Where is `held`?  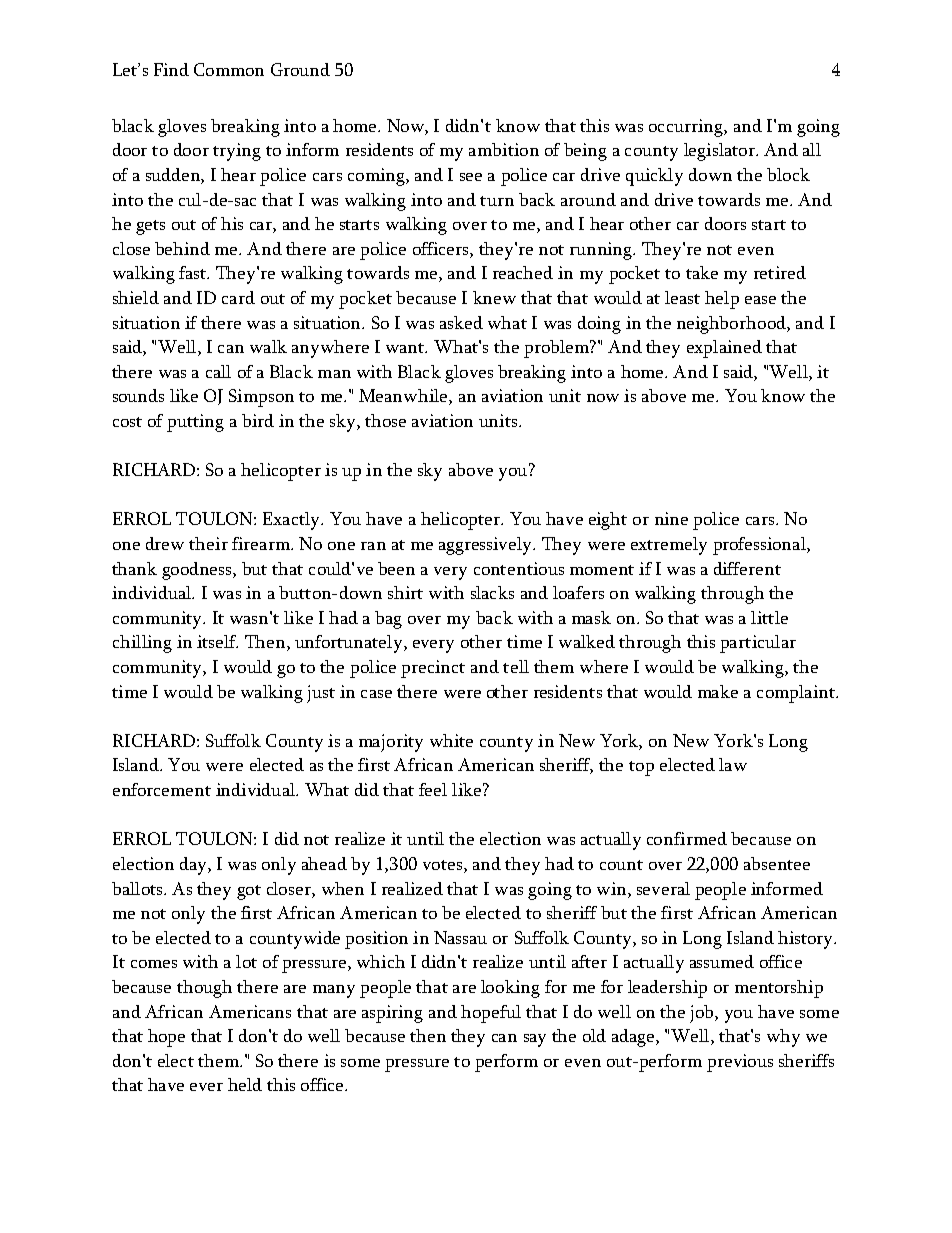 held is located at coordinates (245, 1084).
